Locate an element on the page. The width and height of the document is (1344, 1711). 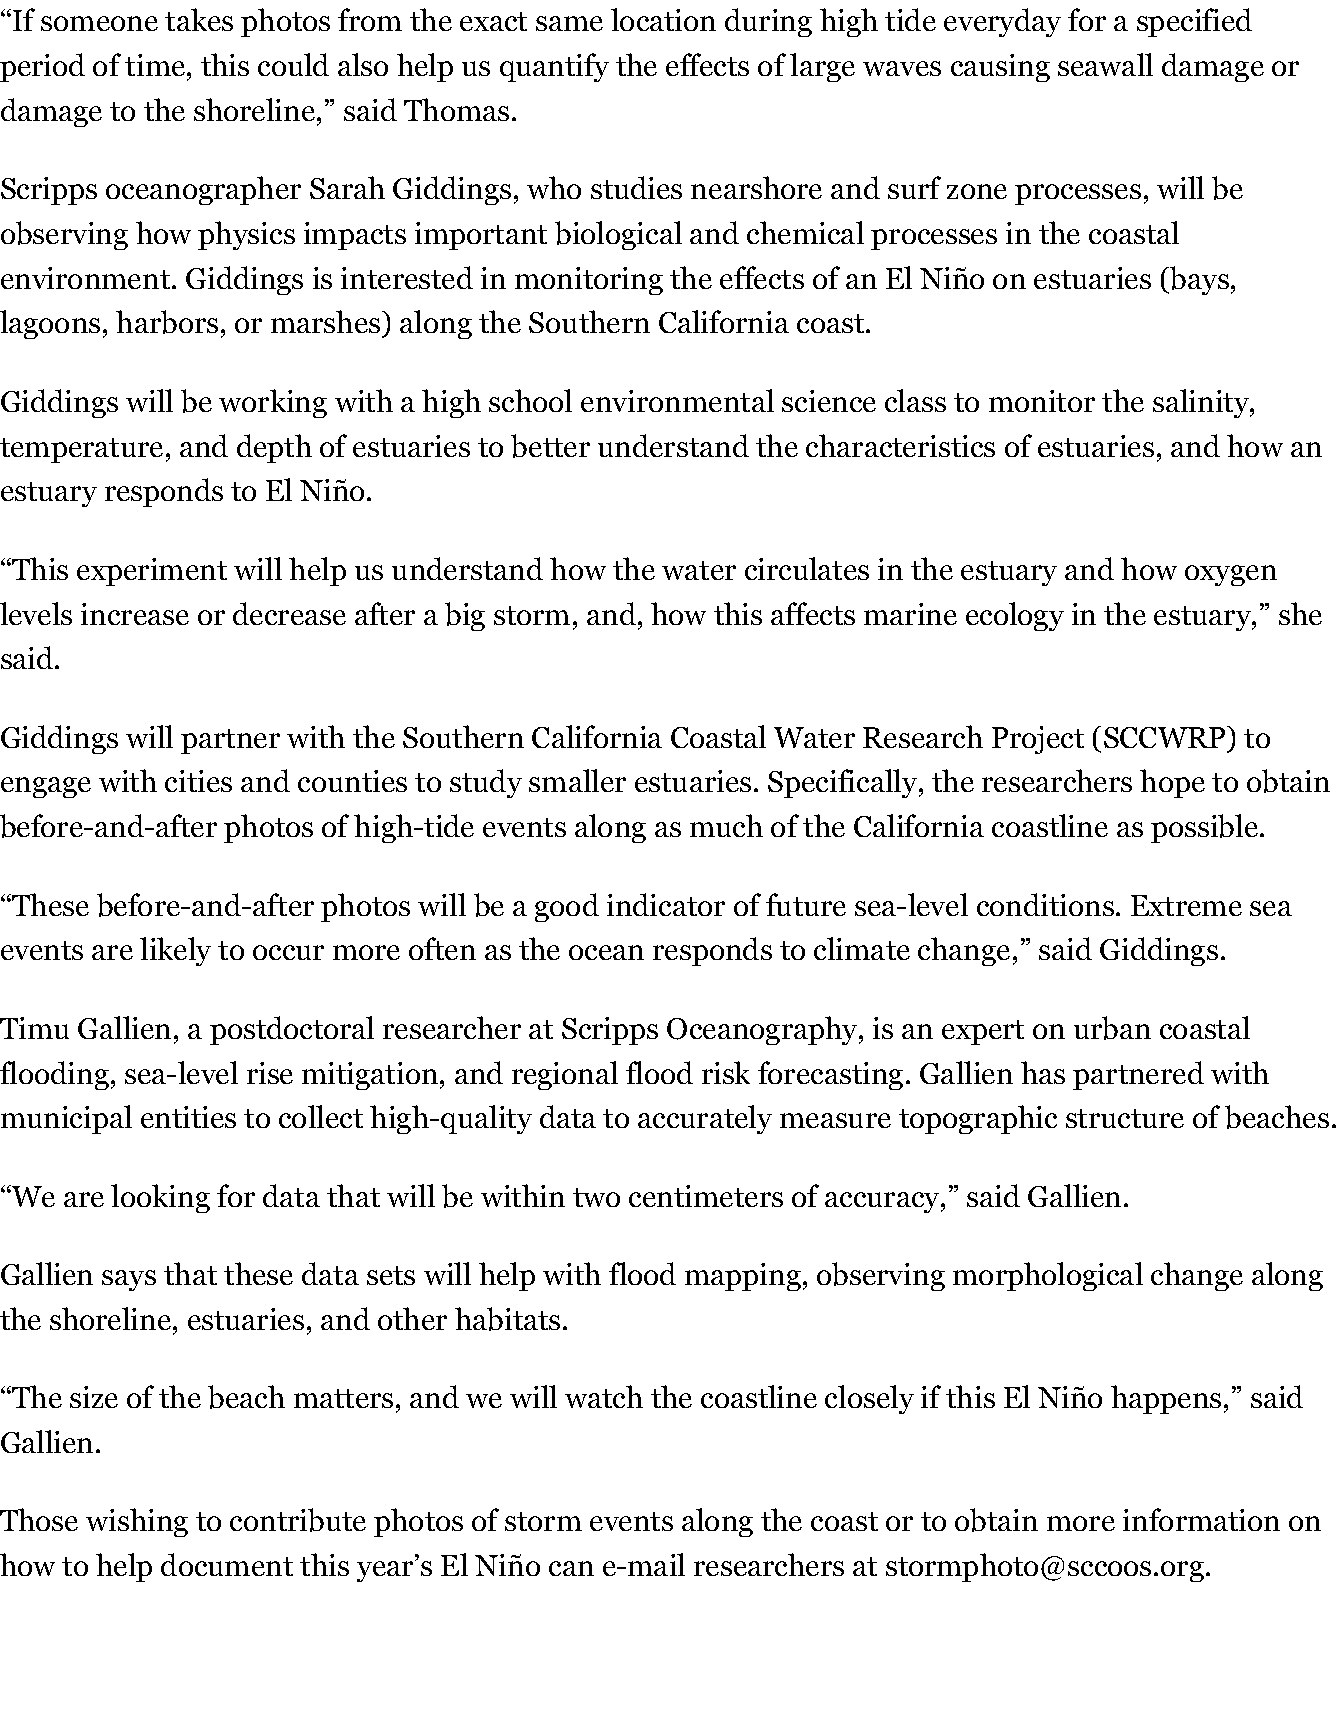
smaller is located at coordinates (577, 780).
